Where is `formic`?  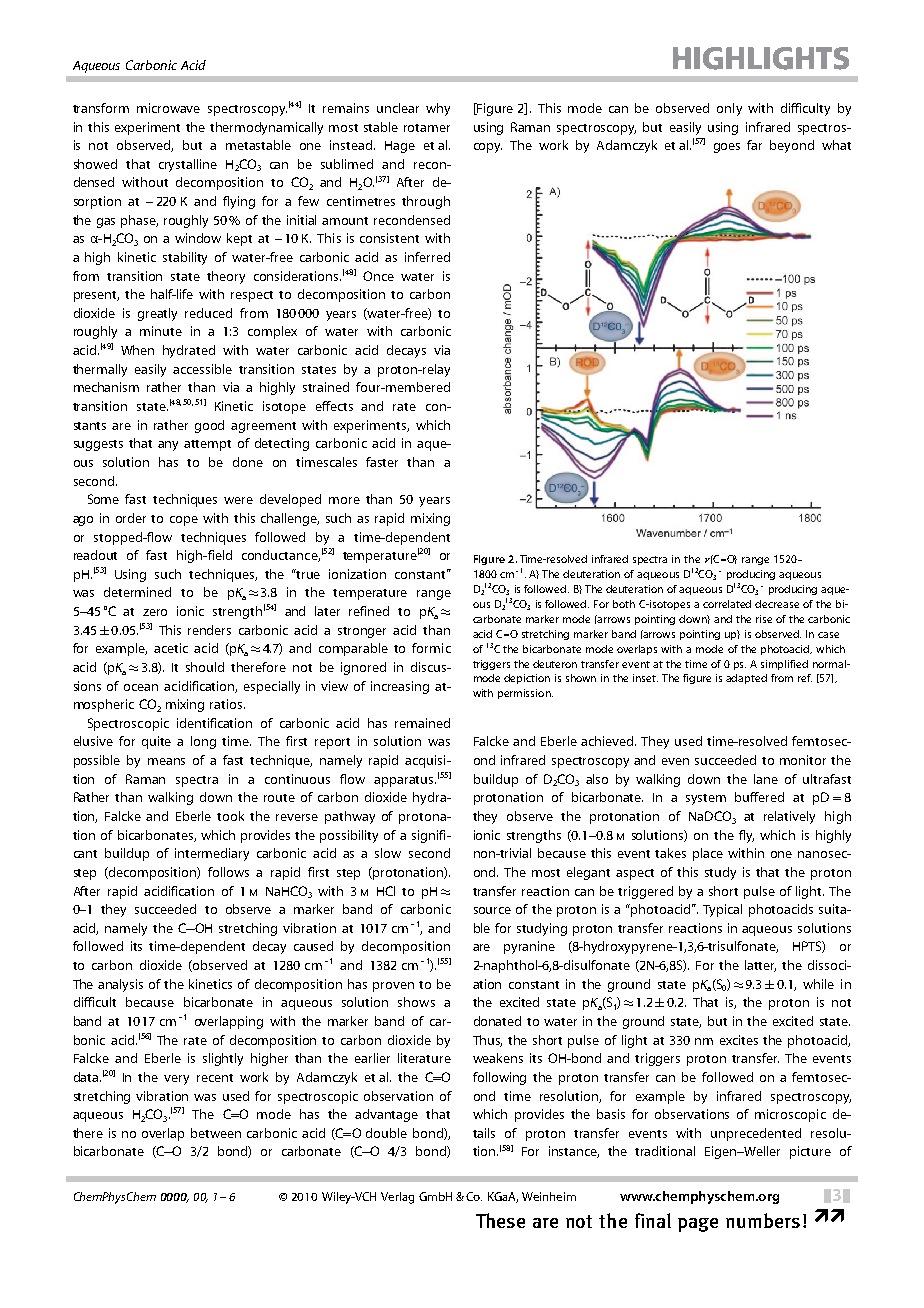
formic is located at coordinates (431, 648).
